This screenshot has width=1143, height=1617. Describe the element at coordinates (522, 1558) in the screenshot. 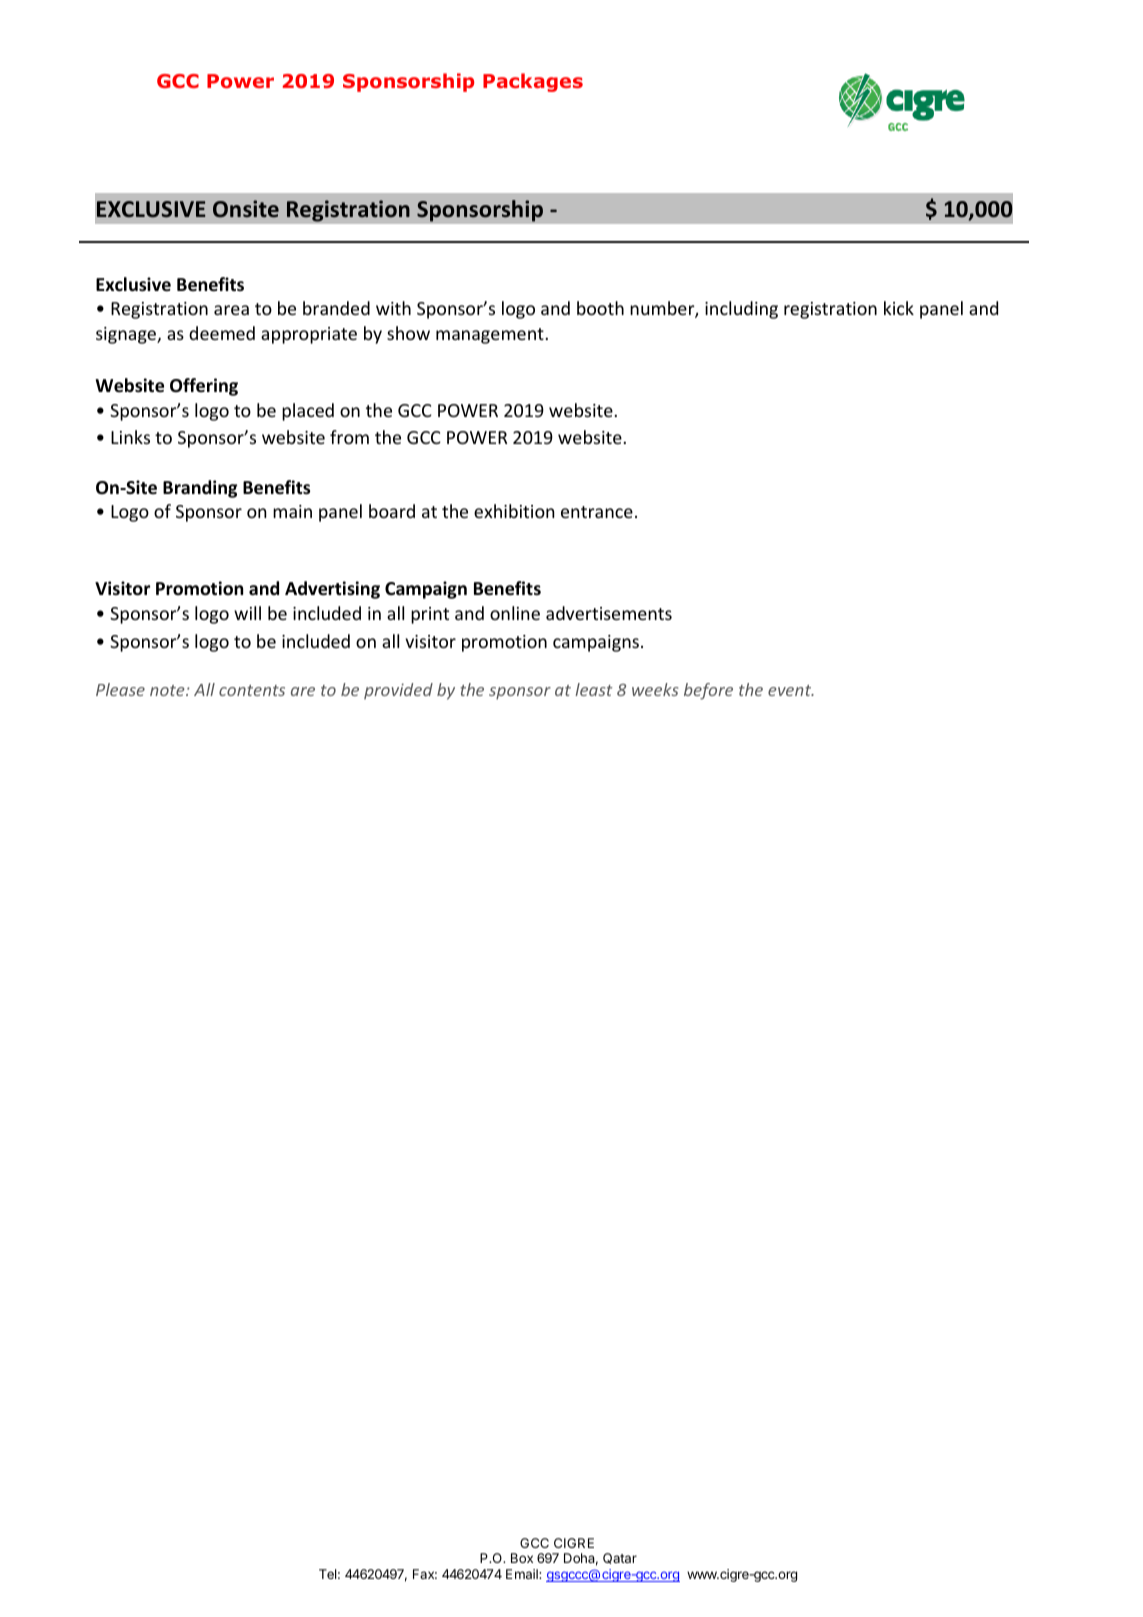

I see `Box` at that location.
